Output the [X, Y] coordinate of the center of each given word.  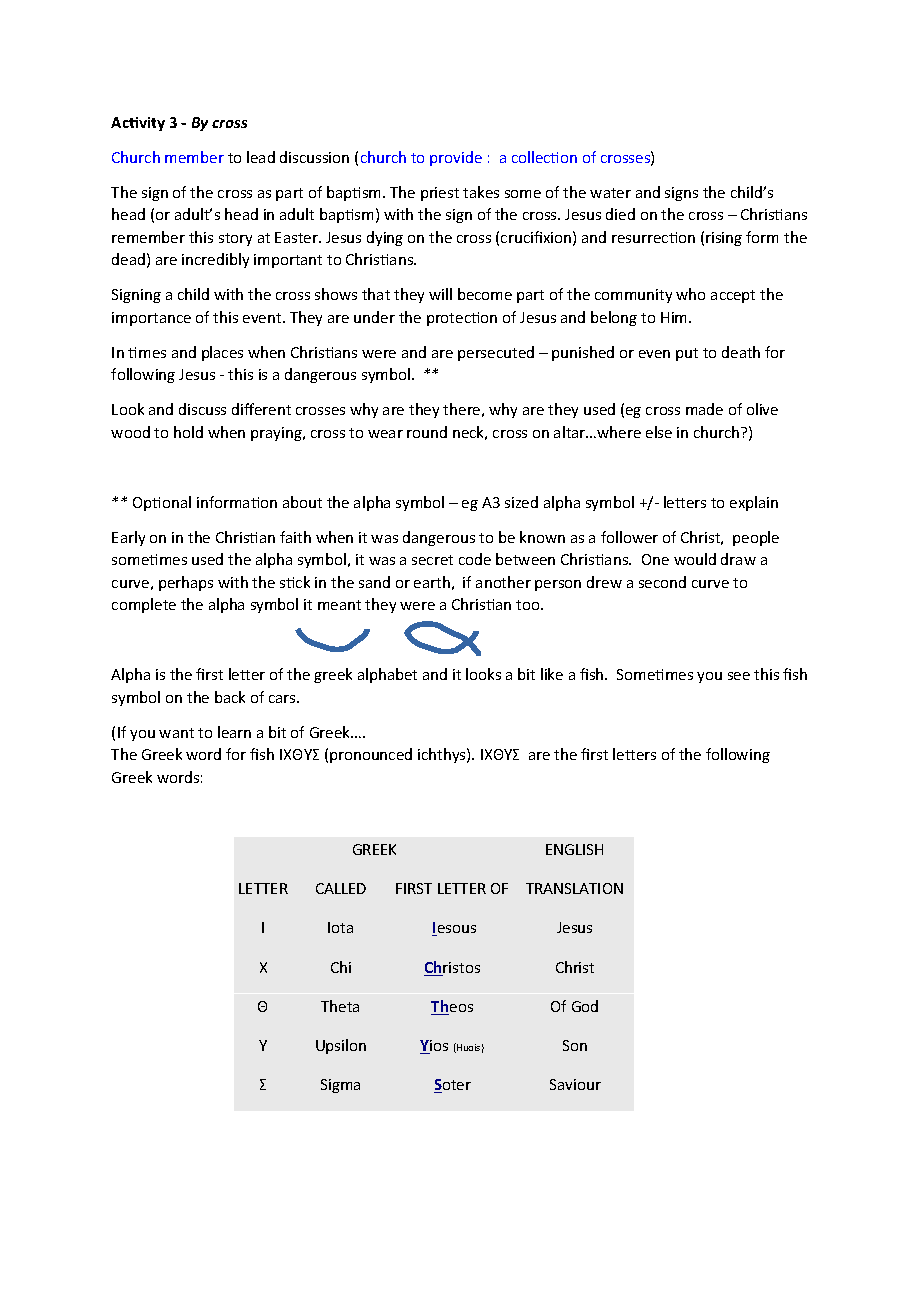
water [610, 193]
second [662, 582]
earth [432, 582]
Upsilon [341, 1046]
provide [456, 158]
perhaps [186, 583]
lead [261, 157]
